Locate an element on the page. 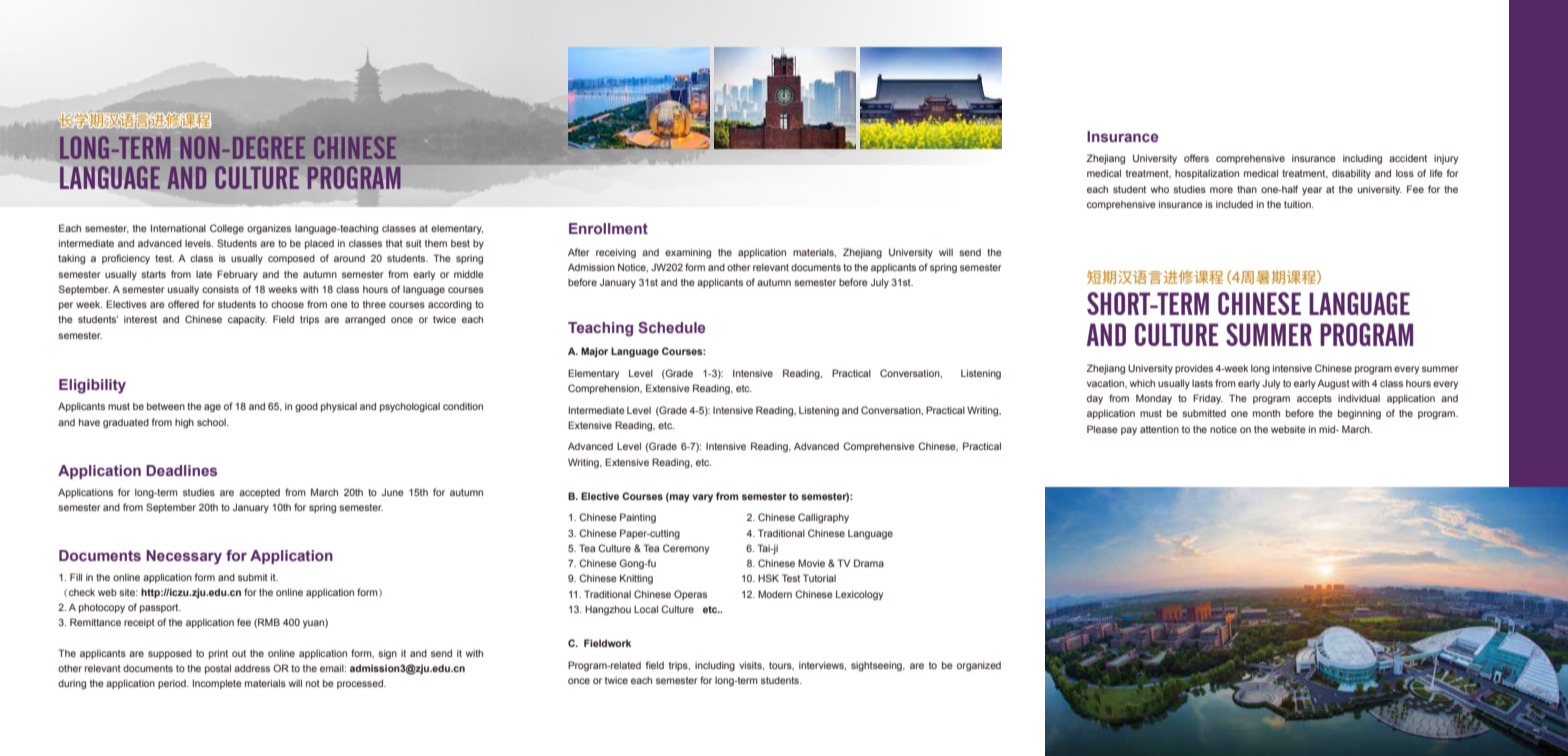 The width and height of the page is (1568, 756). accepted is located at coordinates (259, 493).
